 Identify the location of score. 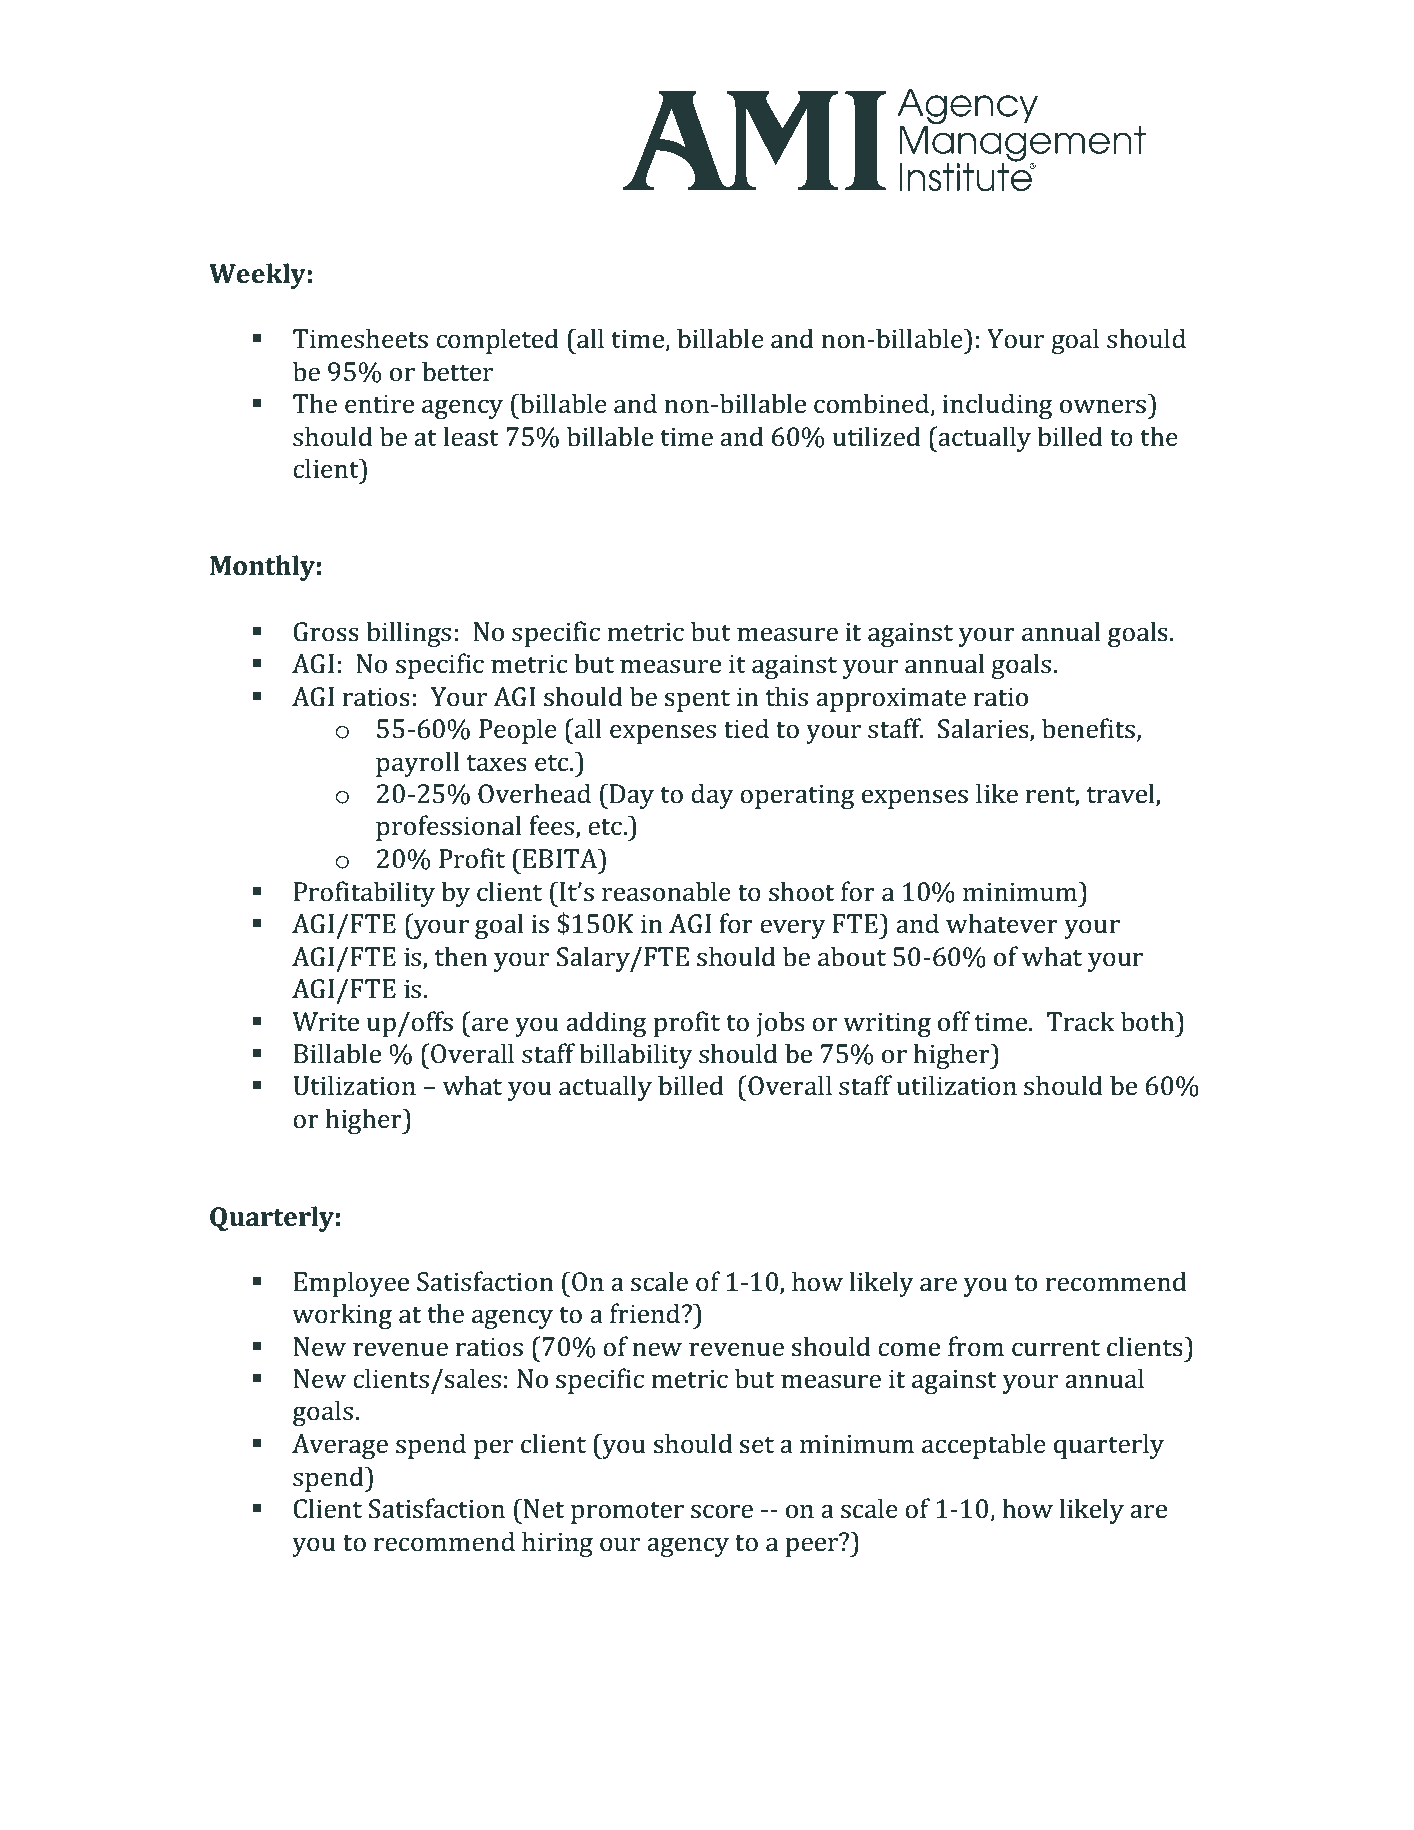
(722, 1512).
